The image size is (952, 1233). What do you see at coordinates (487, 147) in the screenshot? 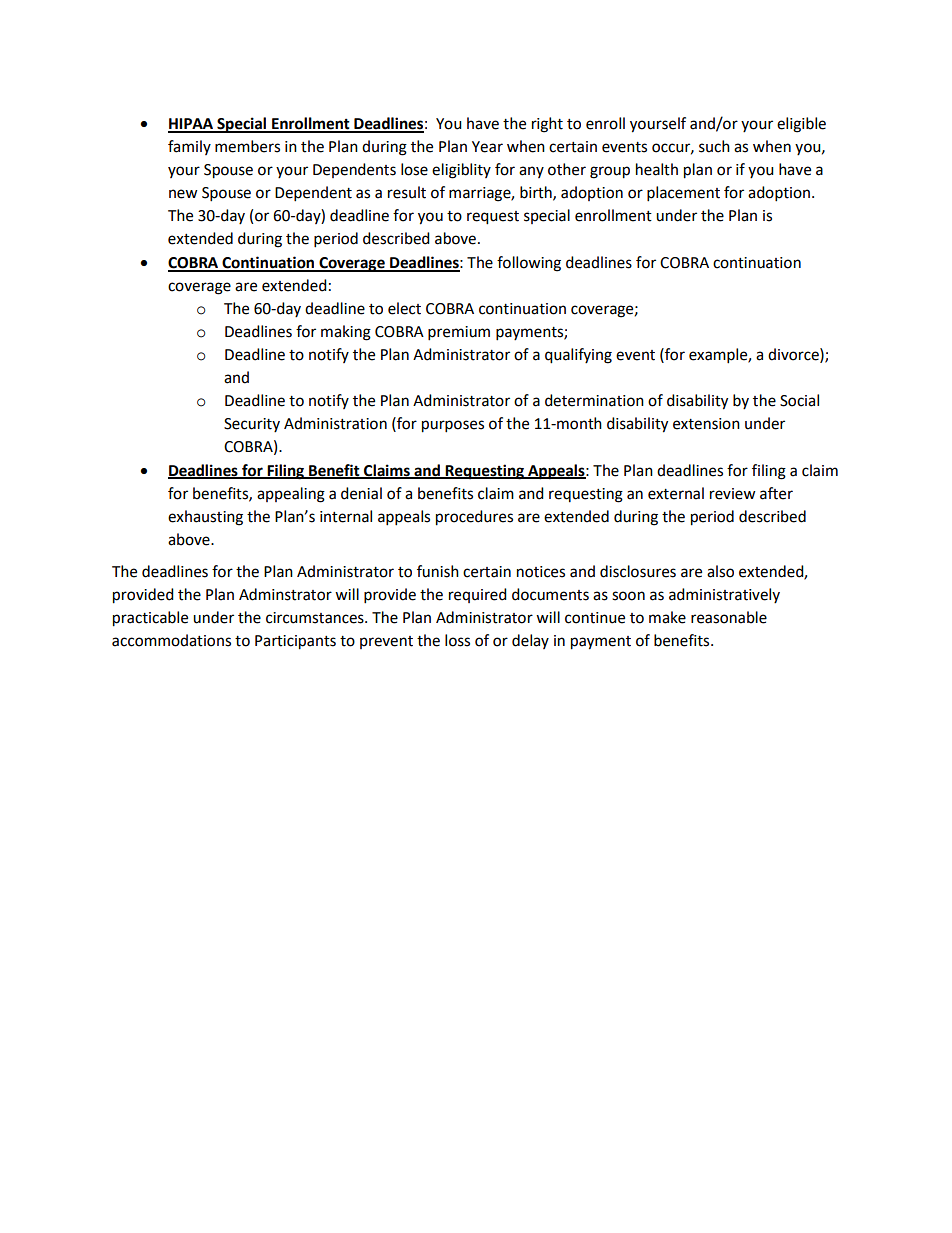
I see `Year` at bounding box center [487, 147].
